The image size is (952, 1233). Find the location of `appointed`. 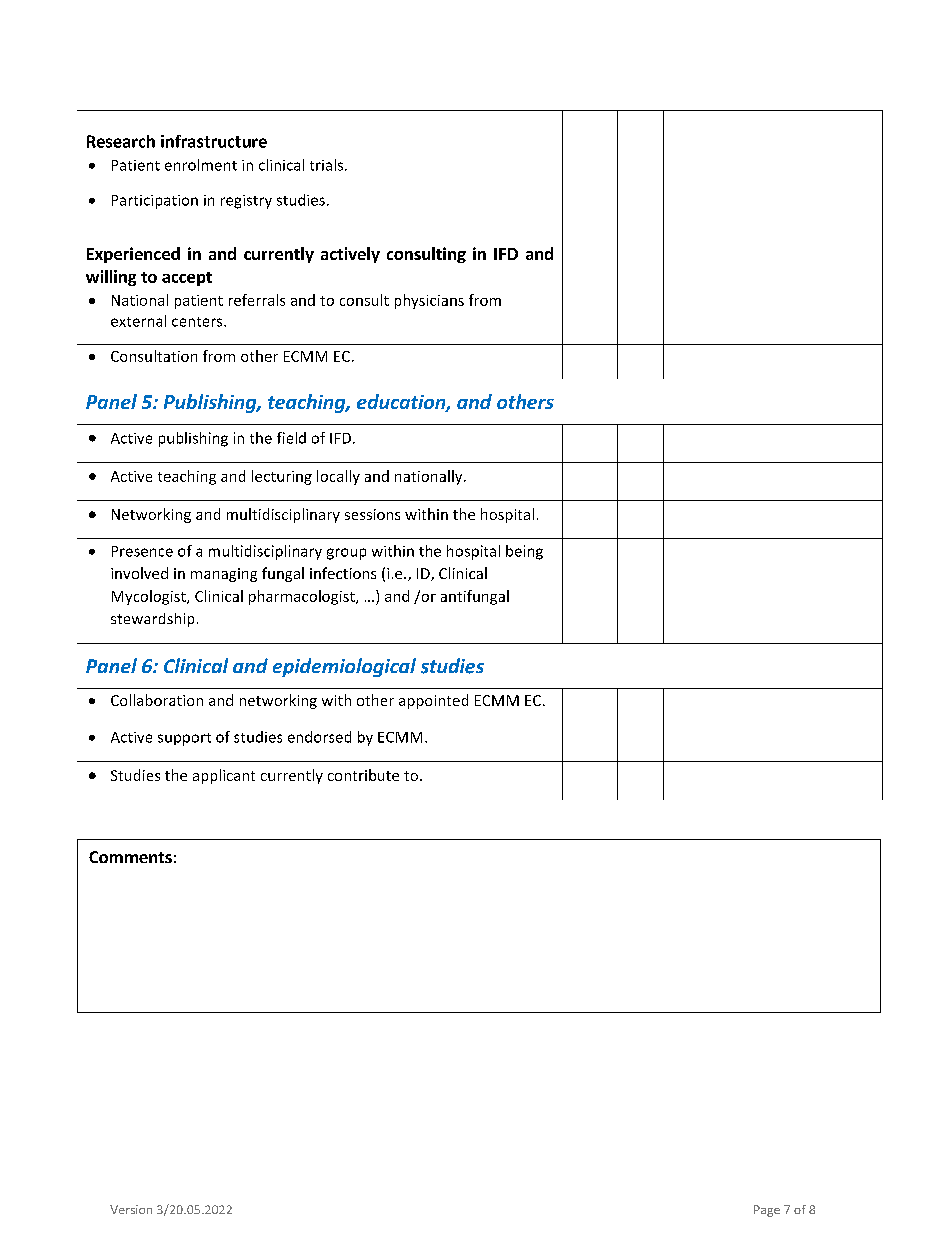

appointed is located at coordinates (433, 701).
